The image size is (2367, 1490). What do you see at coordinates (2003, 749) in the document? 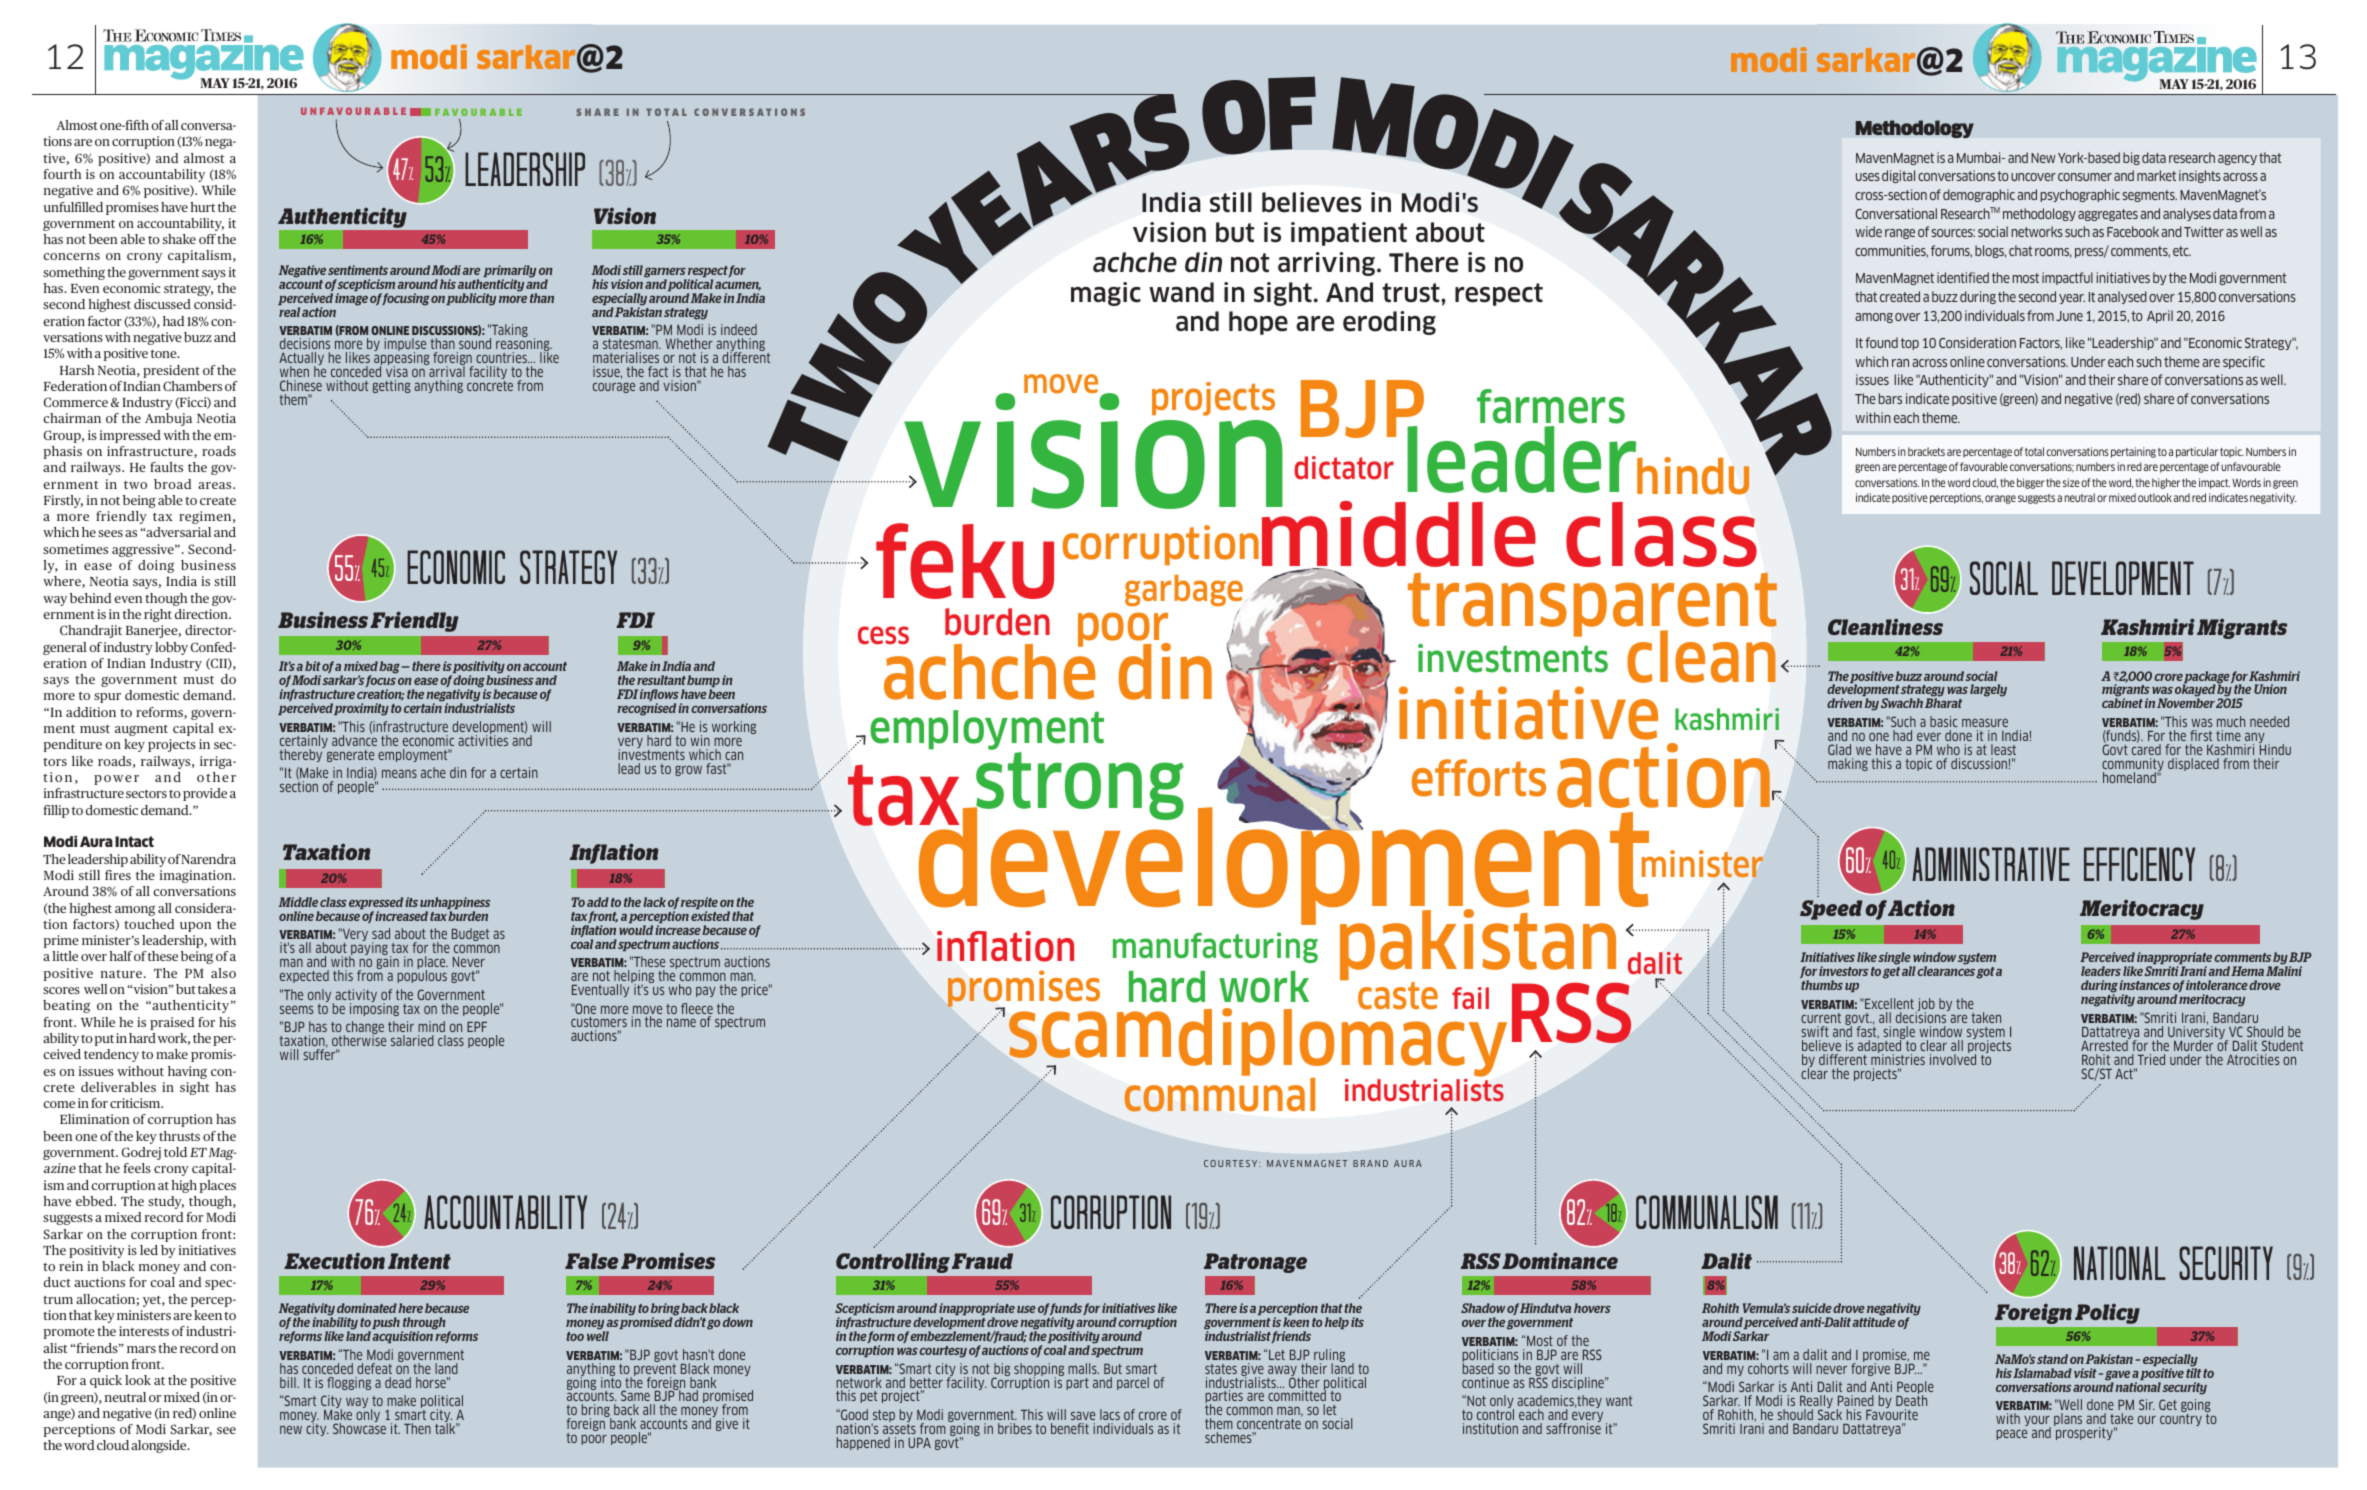
I see `least` at bounding box center [2003, 749].
